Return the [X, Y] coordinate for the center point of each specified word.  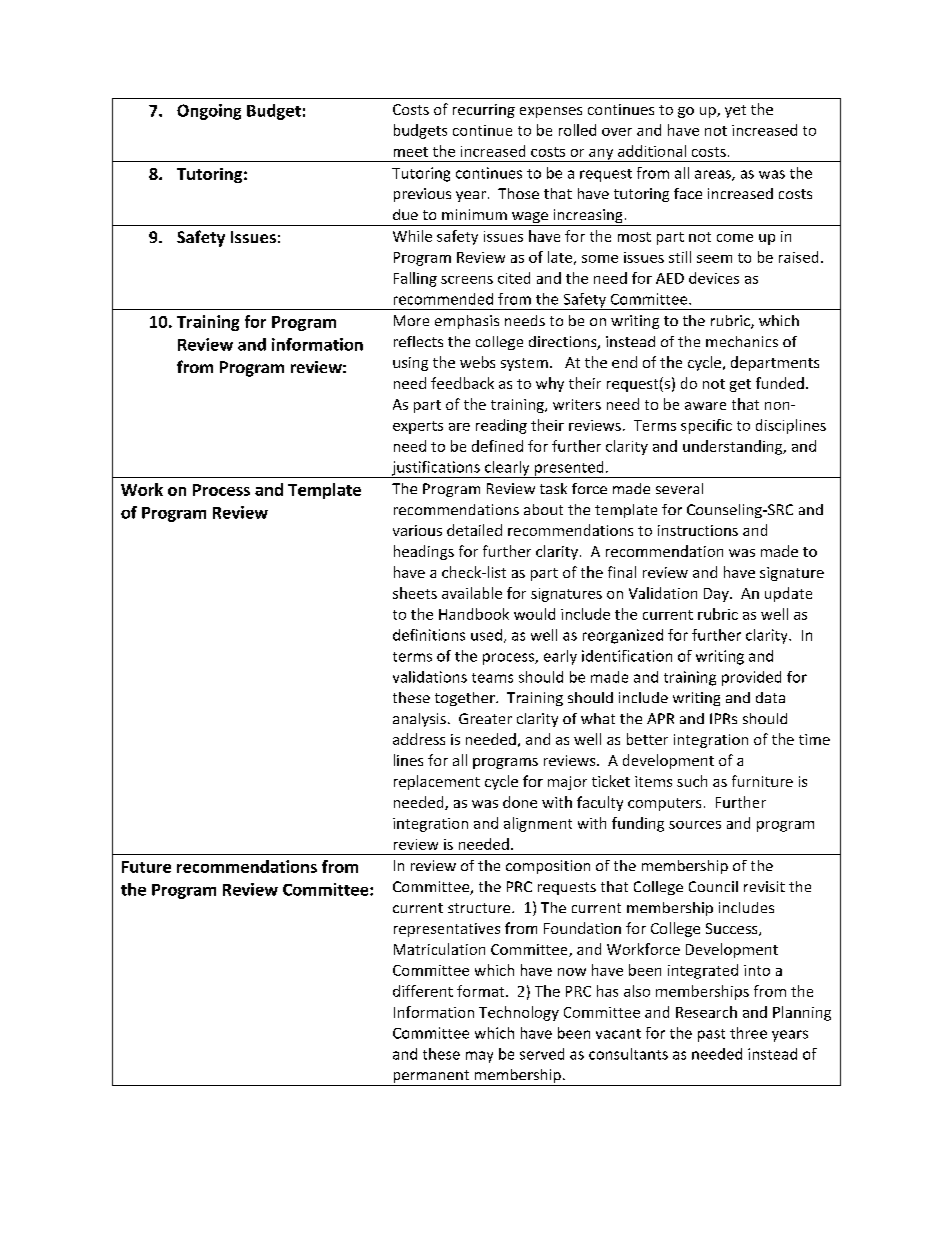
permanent [431, 1078]
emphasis [467, 322]
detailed [474, 530]
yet [735, 111]
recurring [484, 111]
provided [751, 678]
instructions [698, 530]
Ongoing [209, 112]
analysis [419, 720]
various [417, 530]
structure [480, 908]
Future [146, 867]
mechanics [742, 341]
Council [713, 886]
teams [492, 678]
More [411, 320]
